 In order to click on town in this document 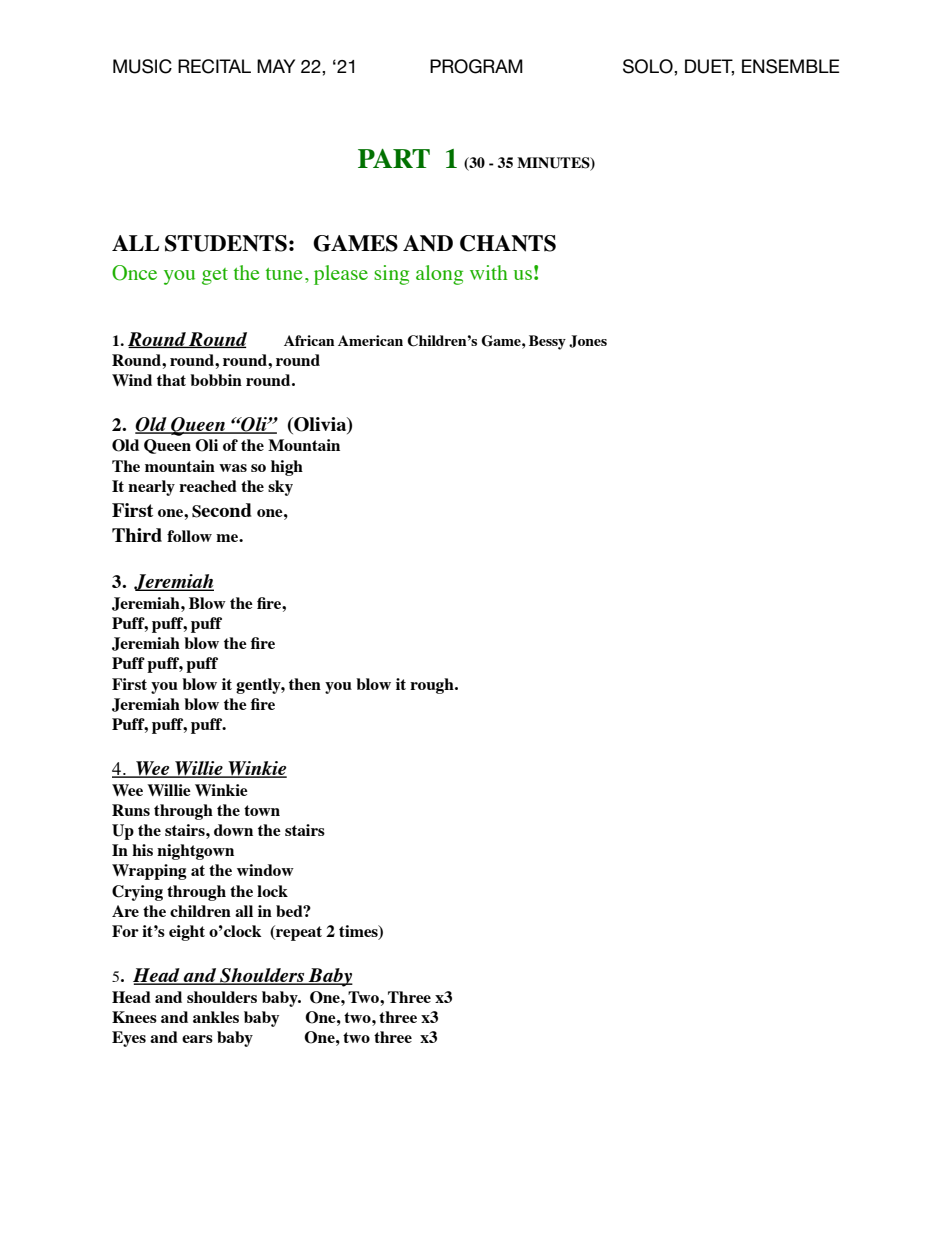, I will do `click(262, 810)`.
